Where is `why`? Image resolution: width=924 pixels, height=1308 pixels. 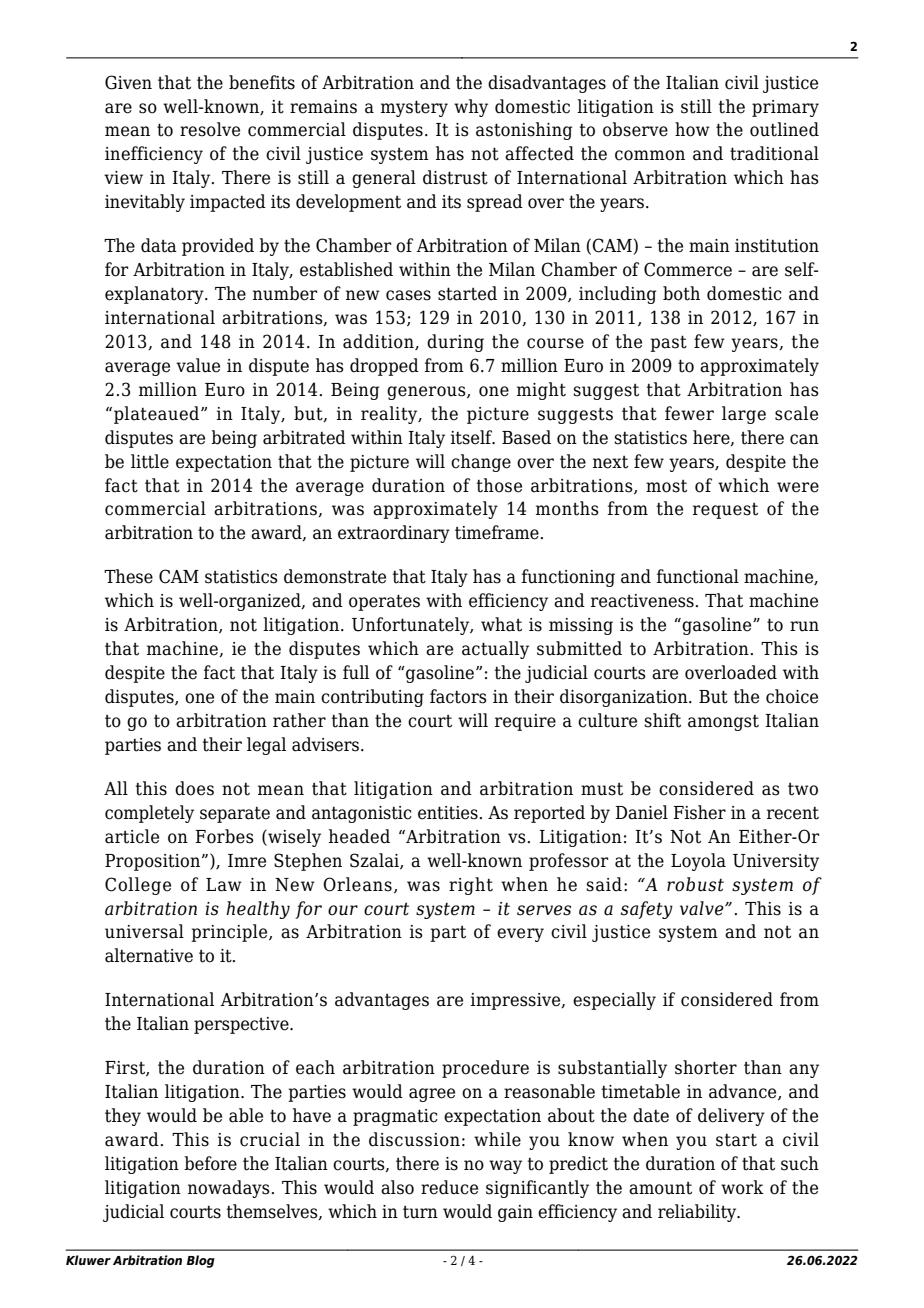
why is located at coordinates (471, 108).
